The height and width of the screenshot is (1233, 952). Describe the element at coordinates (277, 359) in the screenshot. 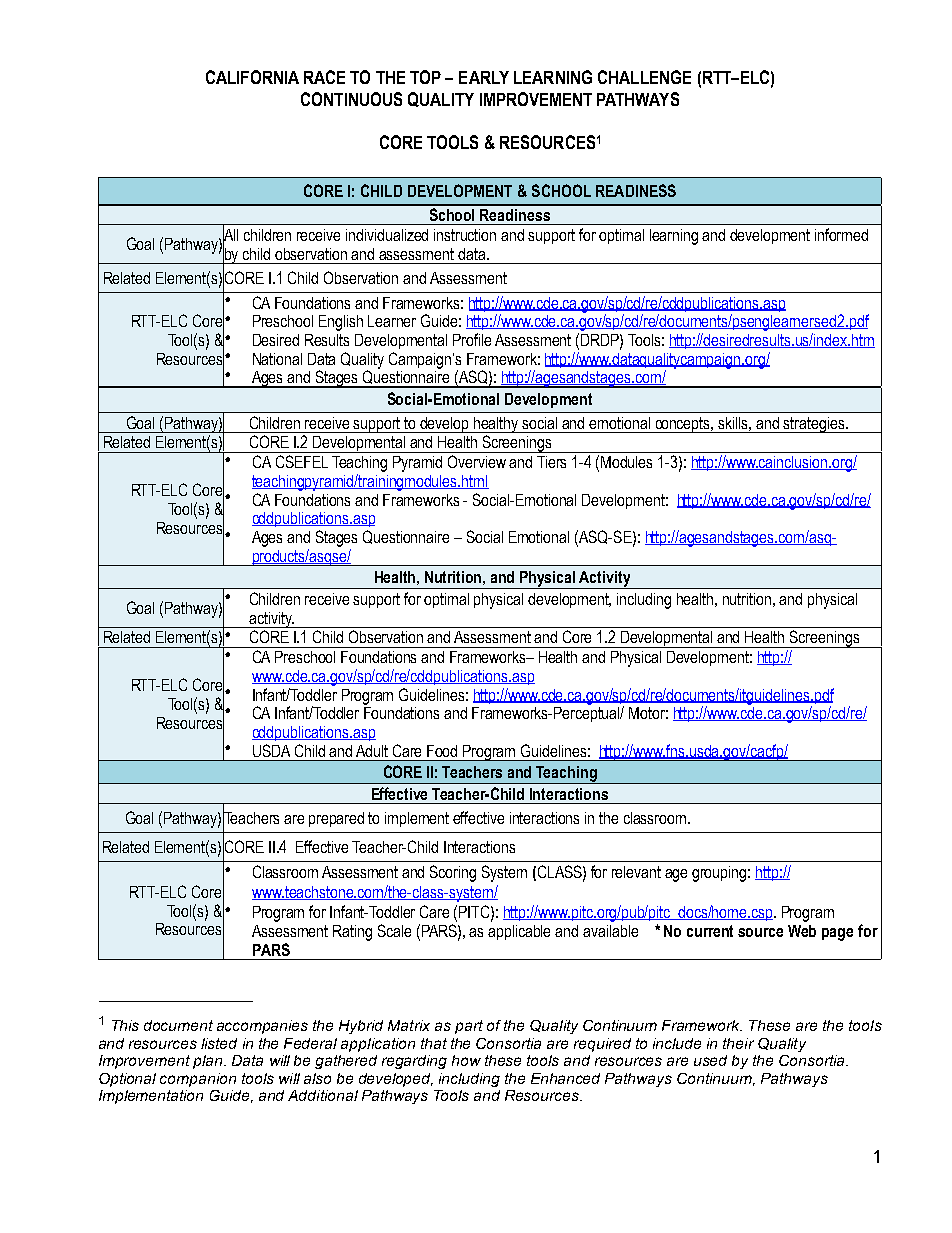

I see `National` at that location.
